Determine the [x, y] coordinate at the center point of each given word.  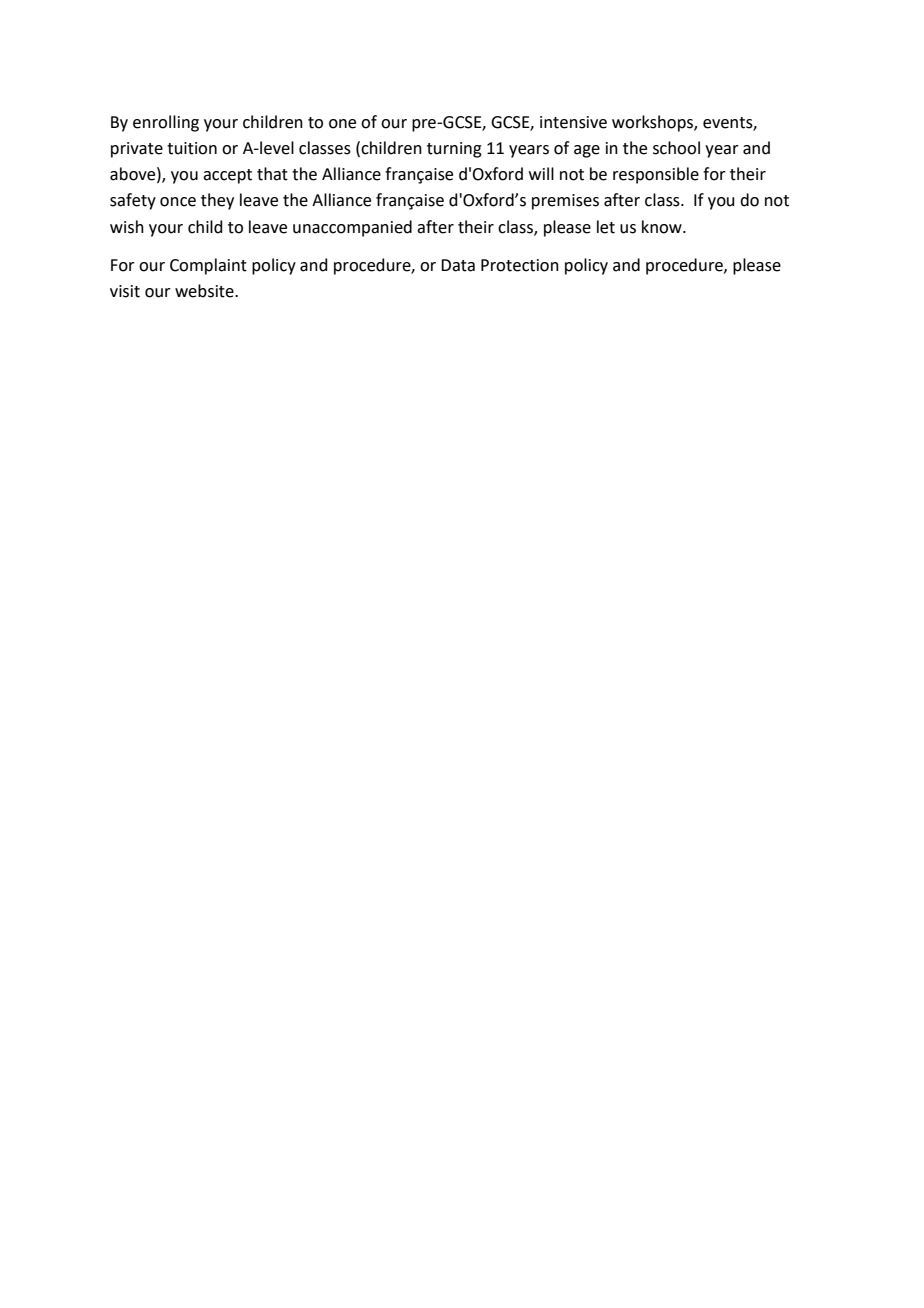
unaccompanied [352, 228]
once [178, 202]
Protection [520, 265]
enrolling [166, 123]
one [342, 124]
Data [458, 265]
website [205, 291]
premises [565, 202]
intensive [573, 122]
